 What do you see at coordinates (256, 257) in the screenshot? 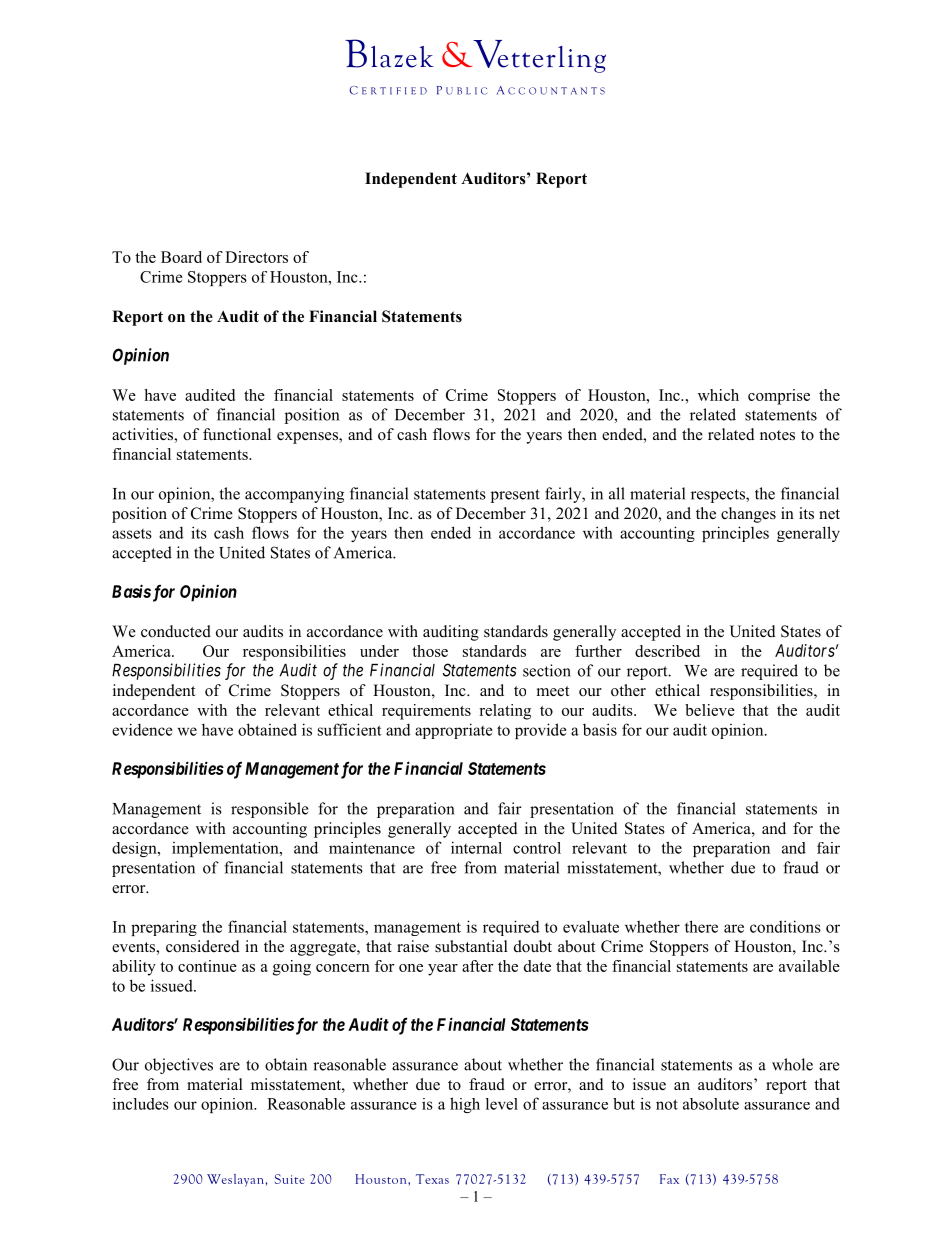
I see `Directors` at bounding box center [256, 257].
